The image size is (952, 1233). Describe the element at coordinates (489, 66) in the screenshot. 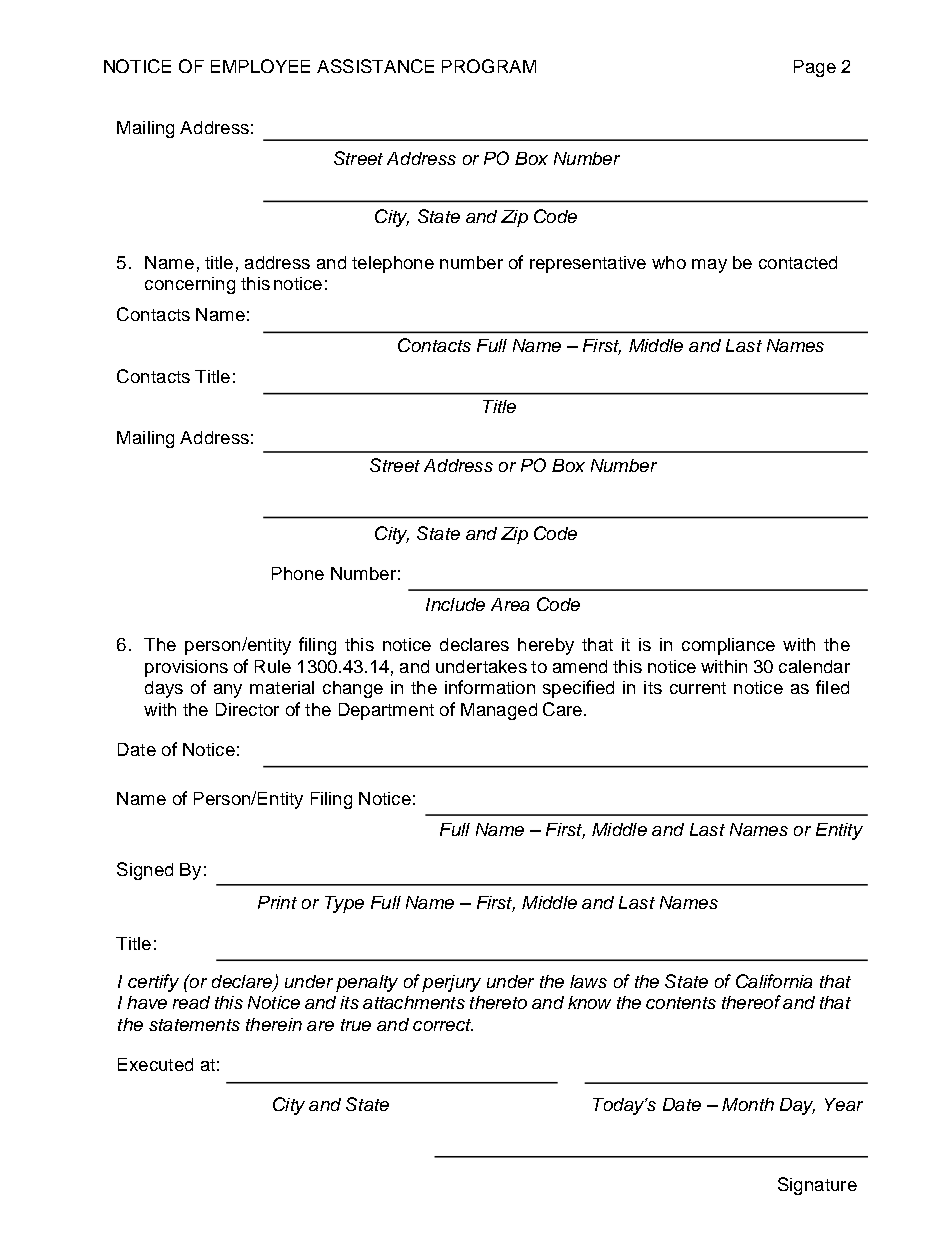

I see `PROGRAM` at that location.
